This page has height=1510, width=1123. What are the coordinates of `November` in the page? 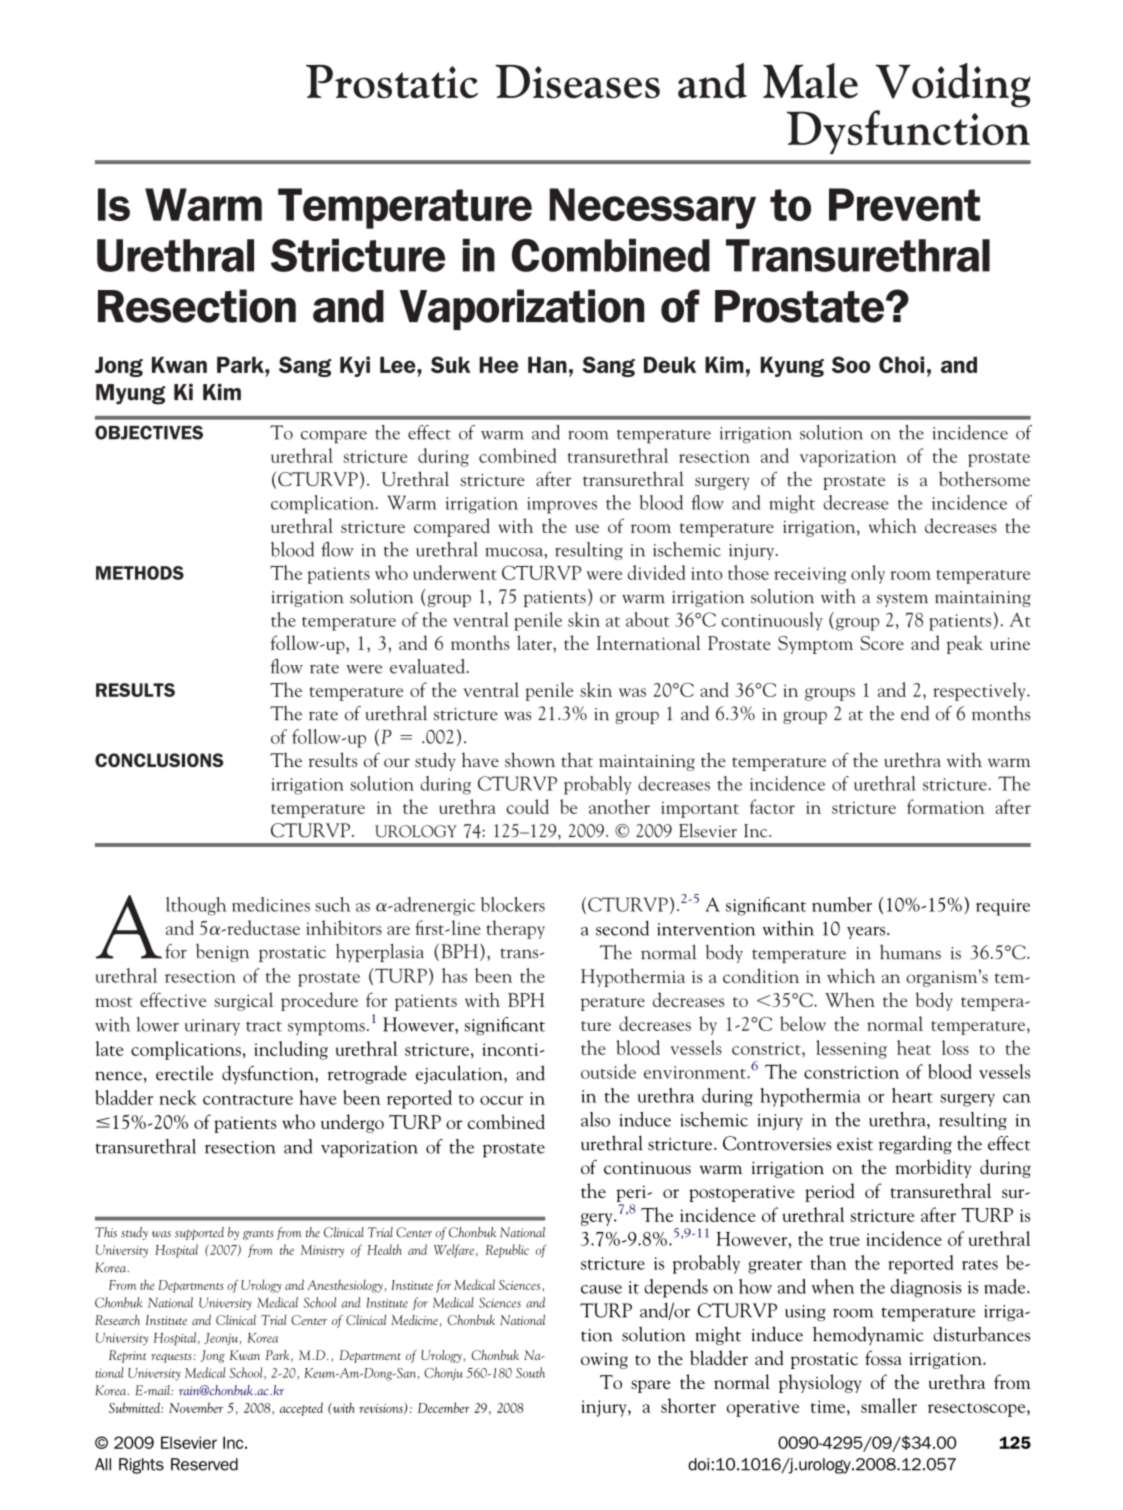 It's located at (196, 1407).
